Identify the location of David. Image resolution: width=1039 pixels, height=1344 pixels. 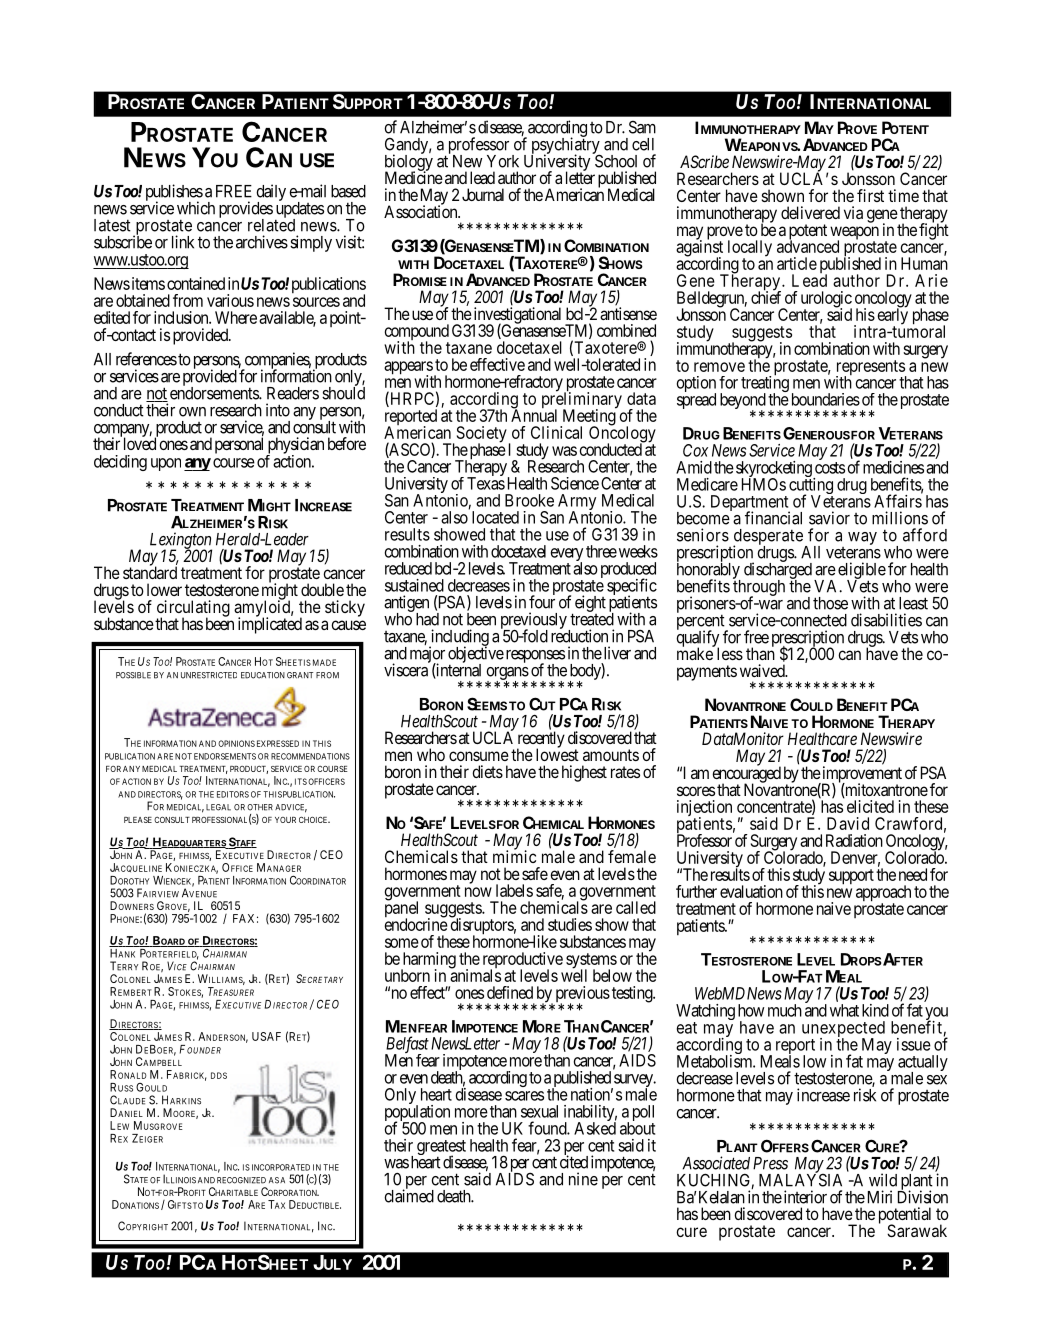
(848, 823).
